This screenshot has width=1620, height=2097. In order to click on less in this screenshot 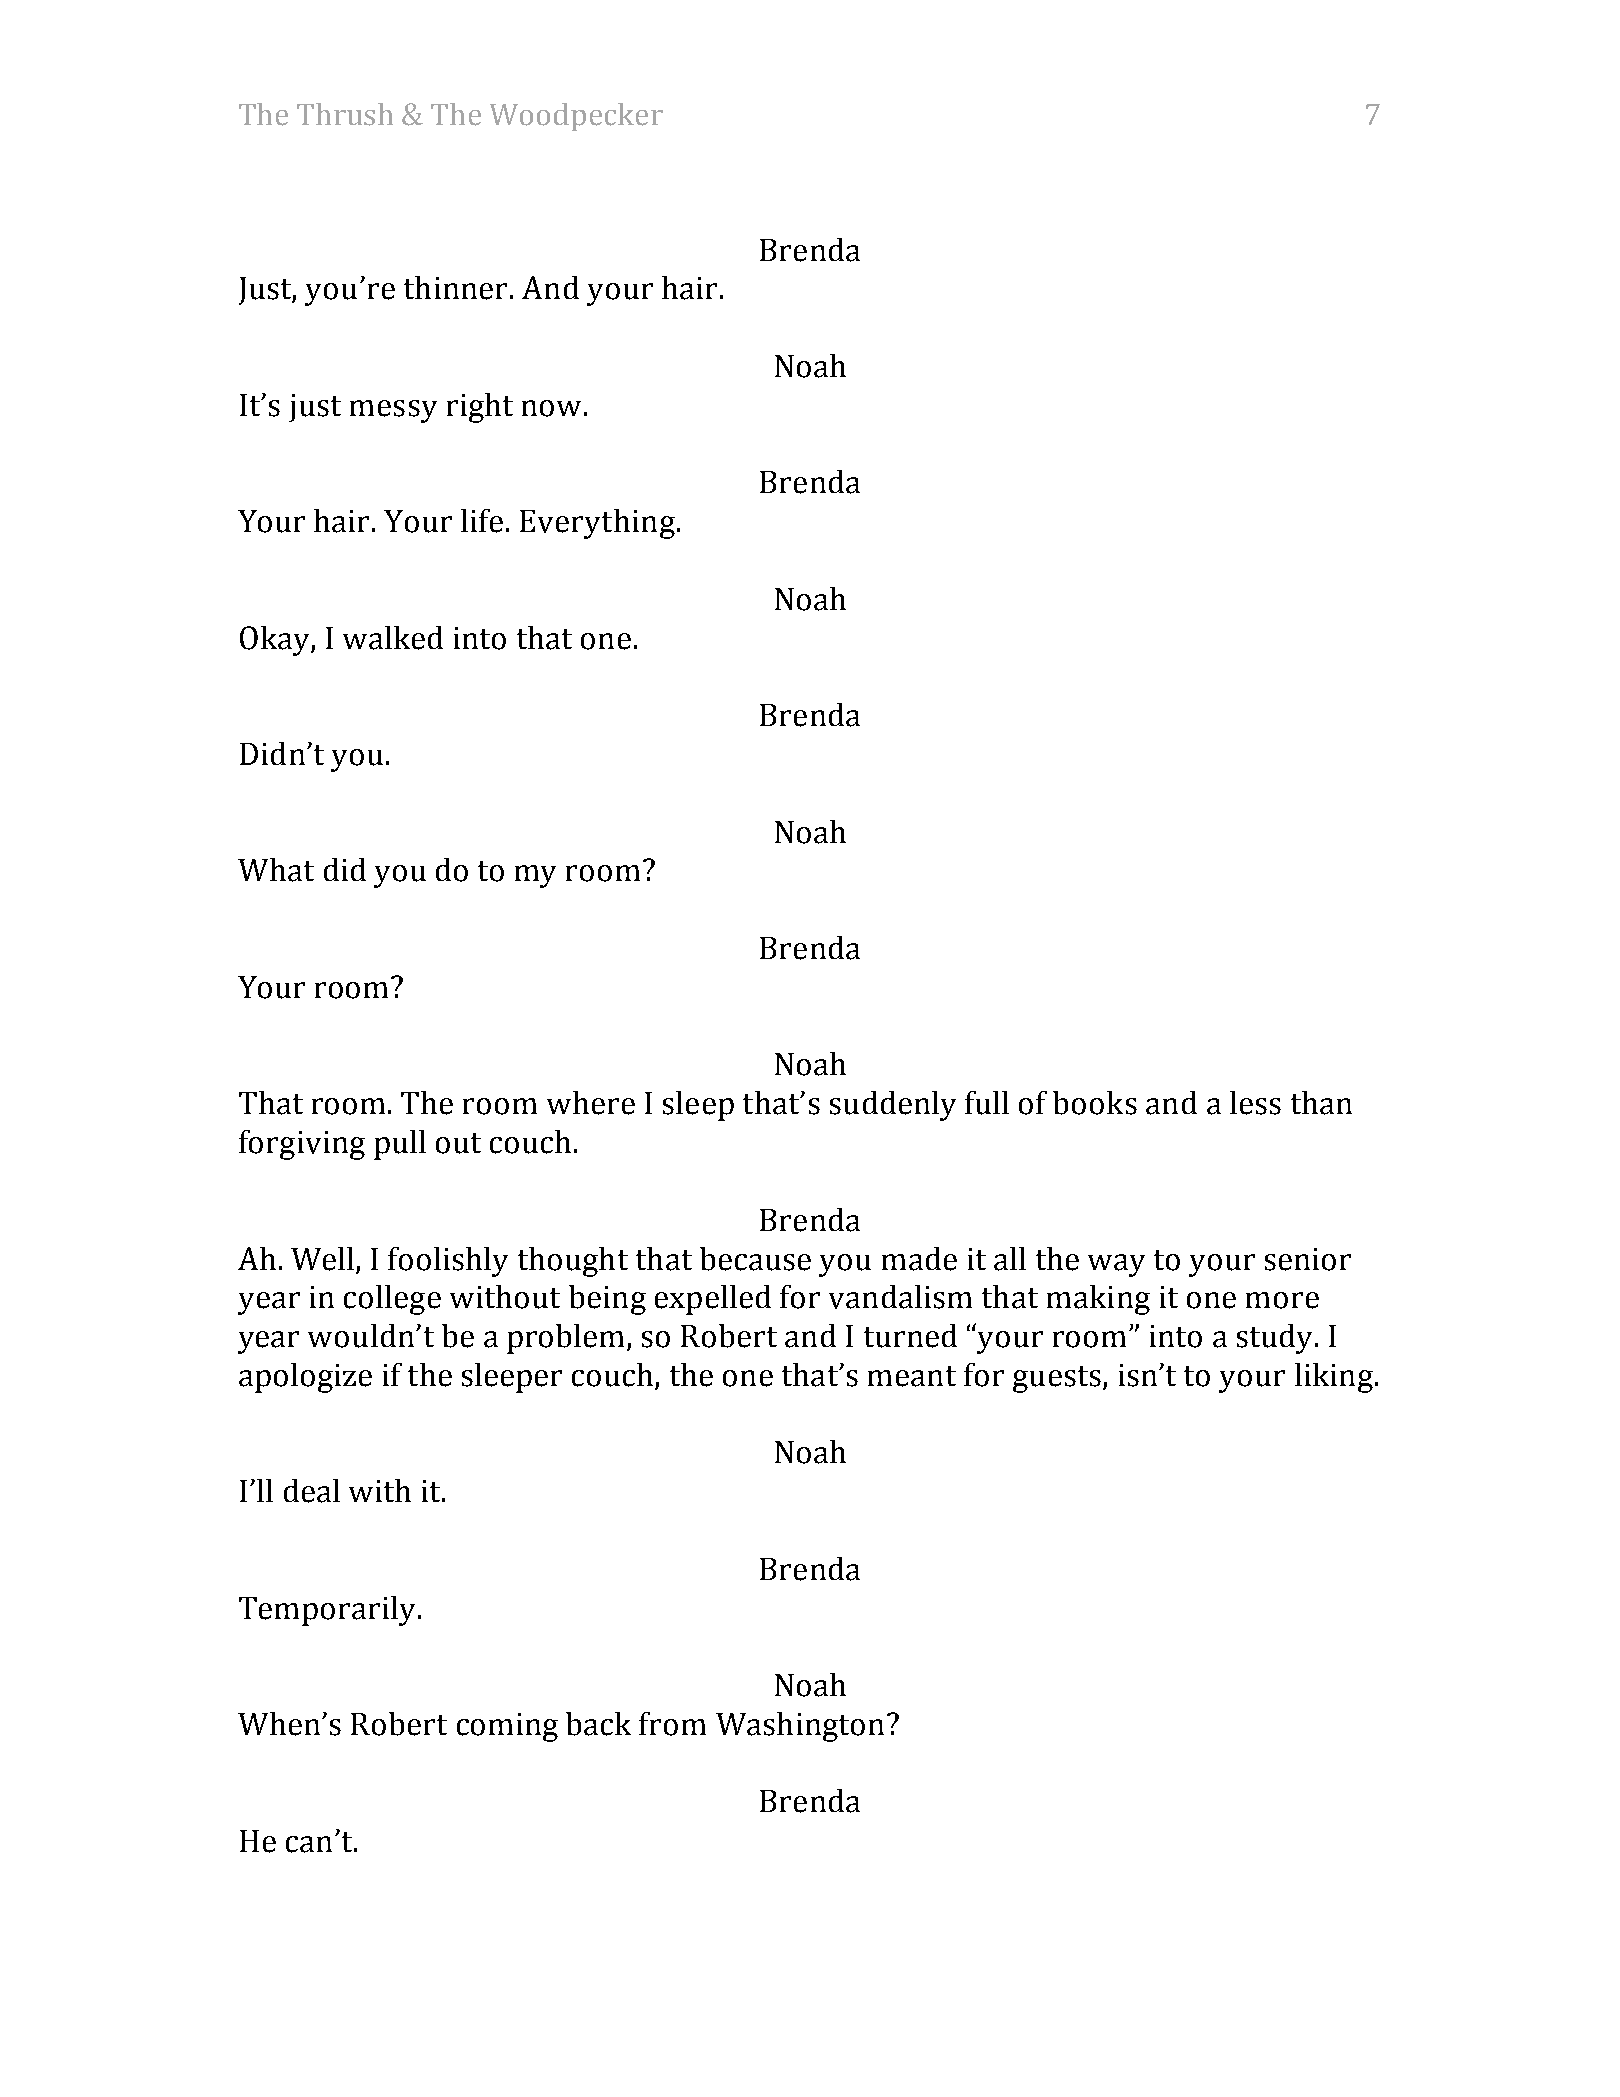, I will do `click(1255, 1103)`.
